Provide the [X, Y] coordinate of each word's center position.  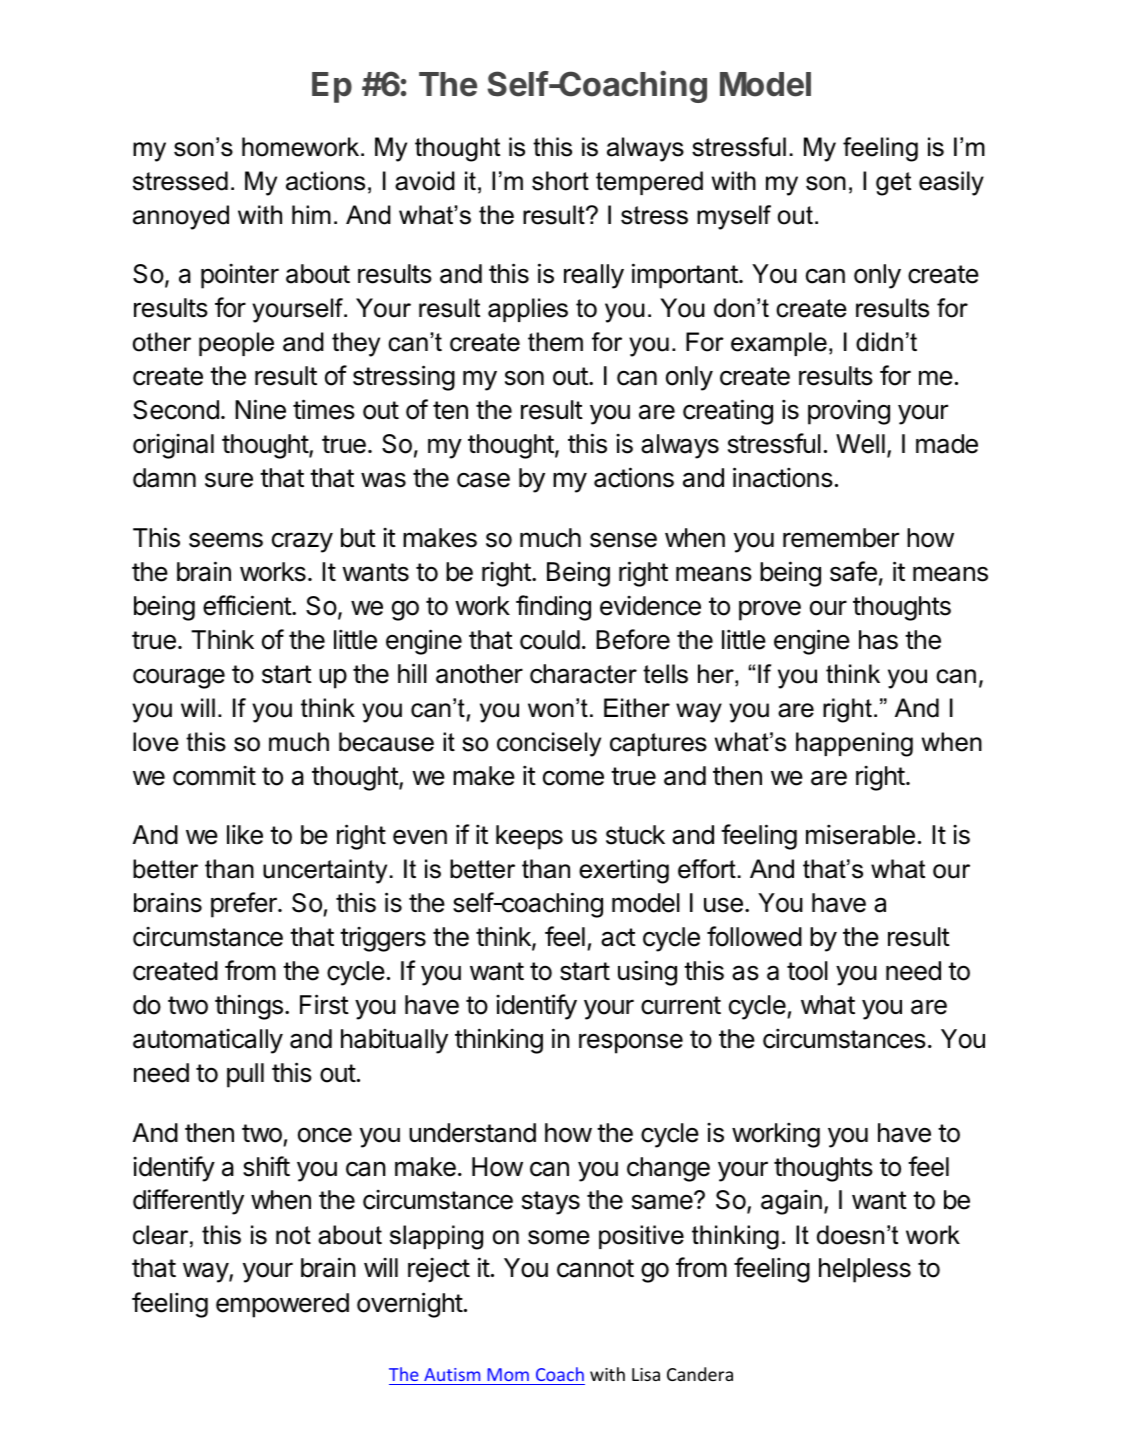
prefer [245, 905]
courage [179, 678]
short [560, 181]
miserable [860, 835]
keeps [529, 837]
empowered [282, 1305]
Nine [260, 409]
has [878, 640]
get [893, 184]
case [483, 480]
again [791, 1202]
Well [860, 444]
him [311, 214]
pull [245, 1075]
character [583, 674]
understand [472, 1133]
